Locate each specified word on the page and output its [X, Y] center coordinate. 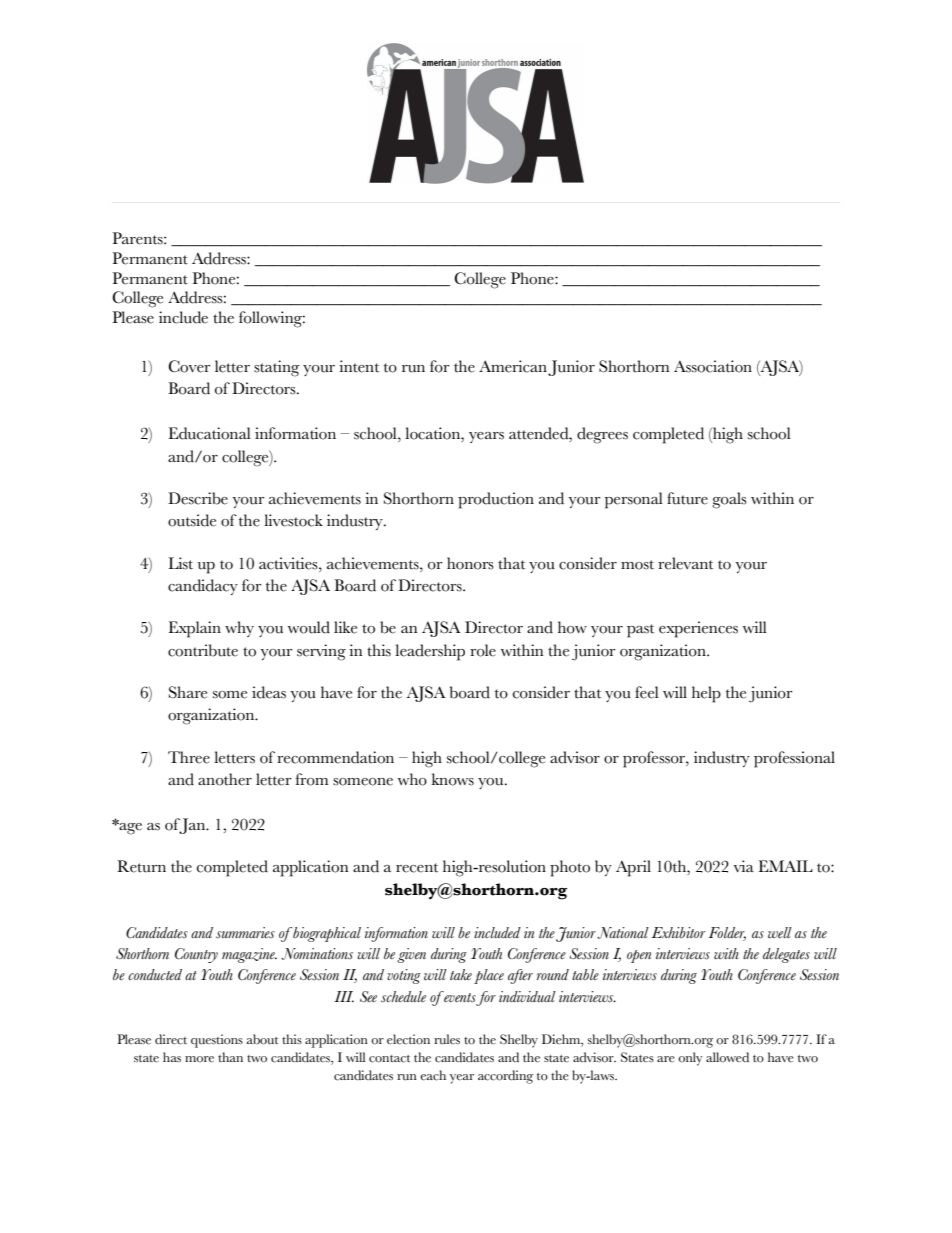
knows [452, 779]
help [706, 694]
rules [447, 1039]
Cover [189, 366]
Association [713, 366]
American [513, 366]
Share [188, 692]
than [230, 1057]
